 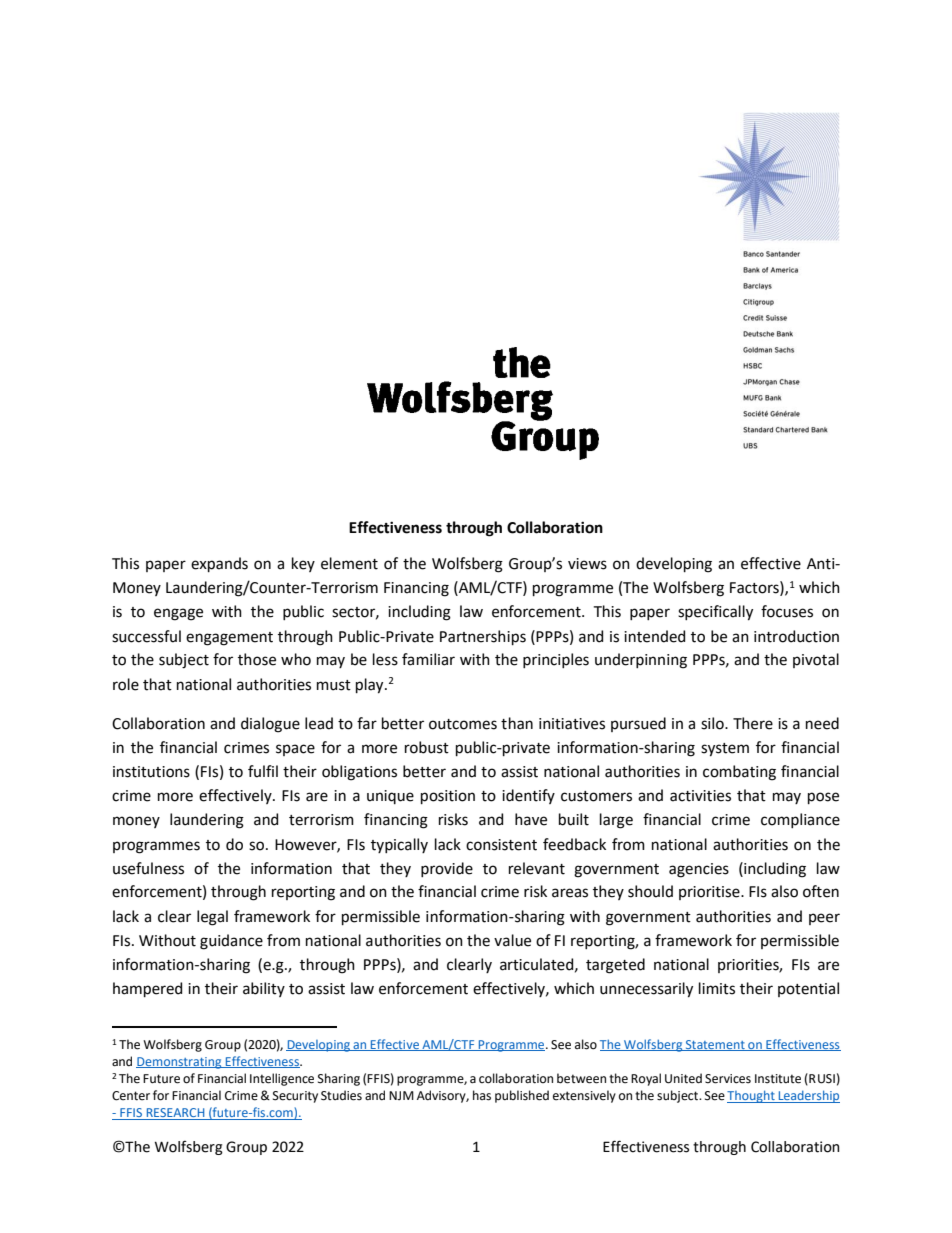 What do you see at coordinates (715, 613) in the page?
I see `specifically` at bounding box center [715, 613].
